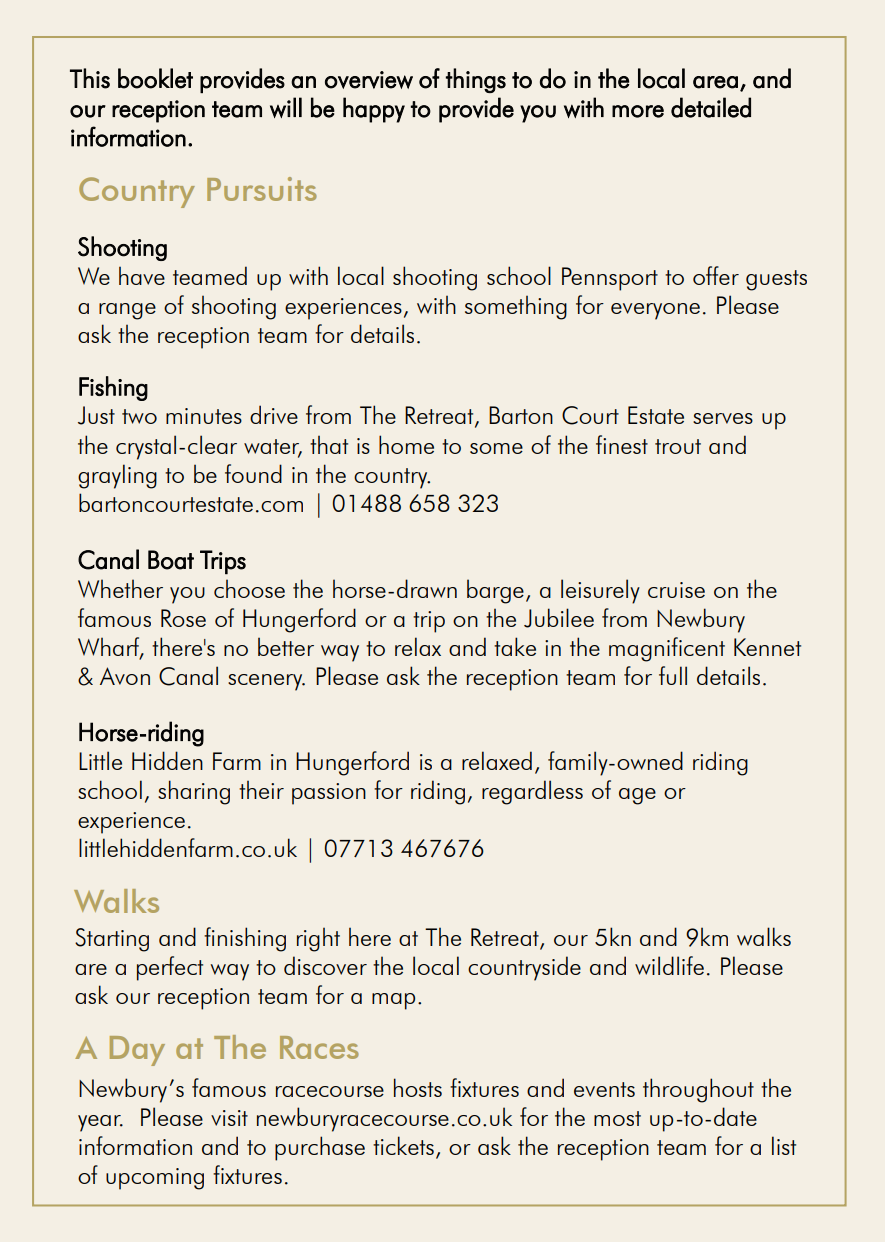  I want to click on barge, so click(495, 591).
